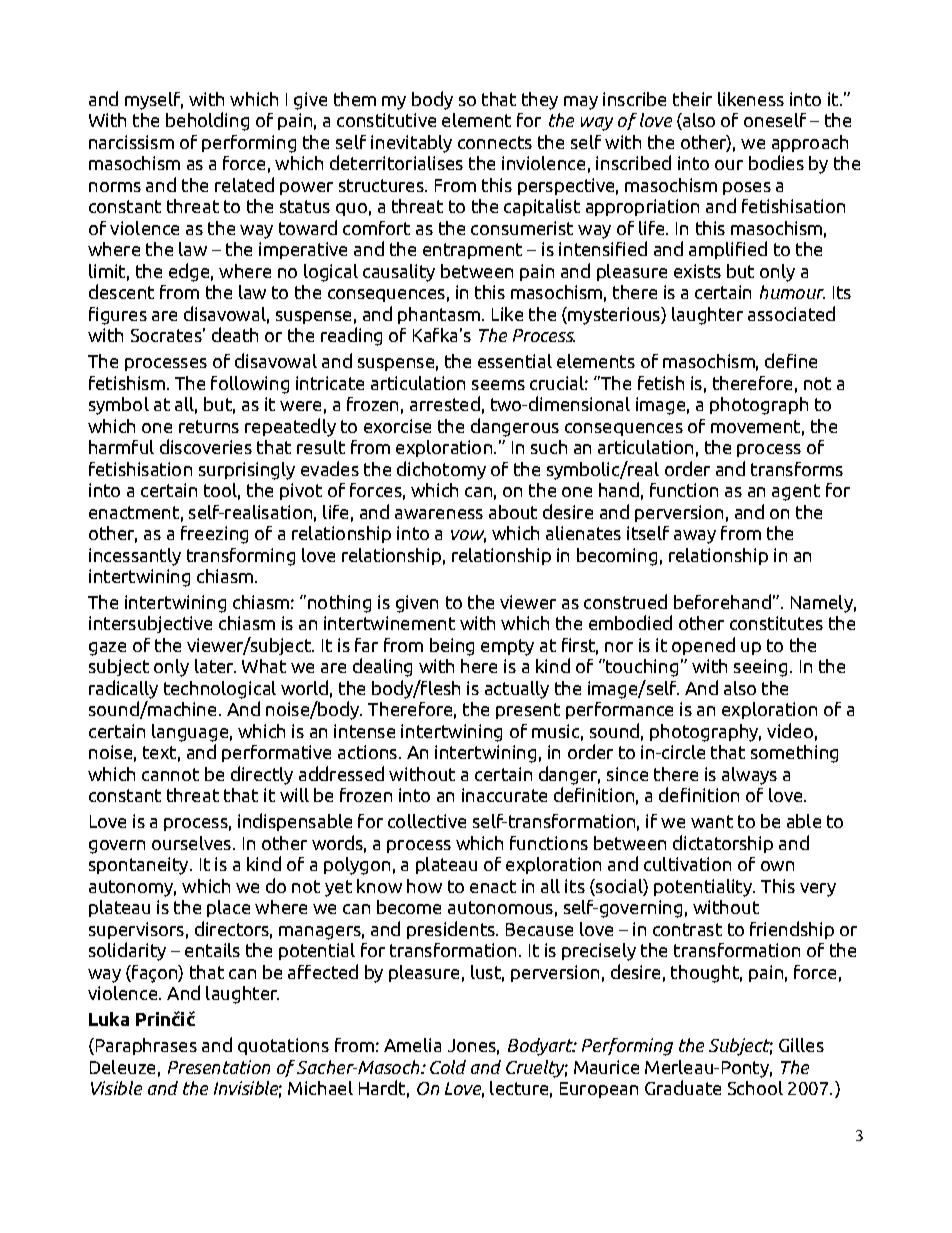 The width and height of the document is (952, 1233). What do you see at coordinates (692, 99) in the document?
I see `their` at bounding box center [692, 99].
